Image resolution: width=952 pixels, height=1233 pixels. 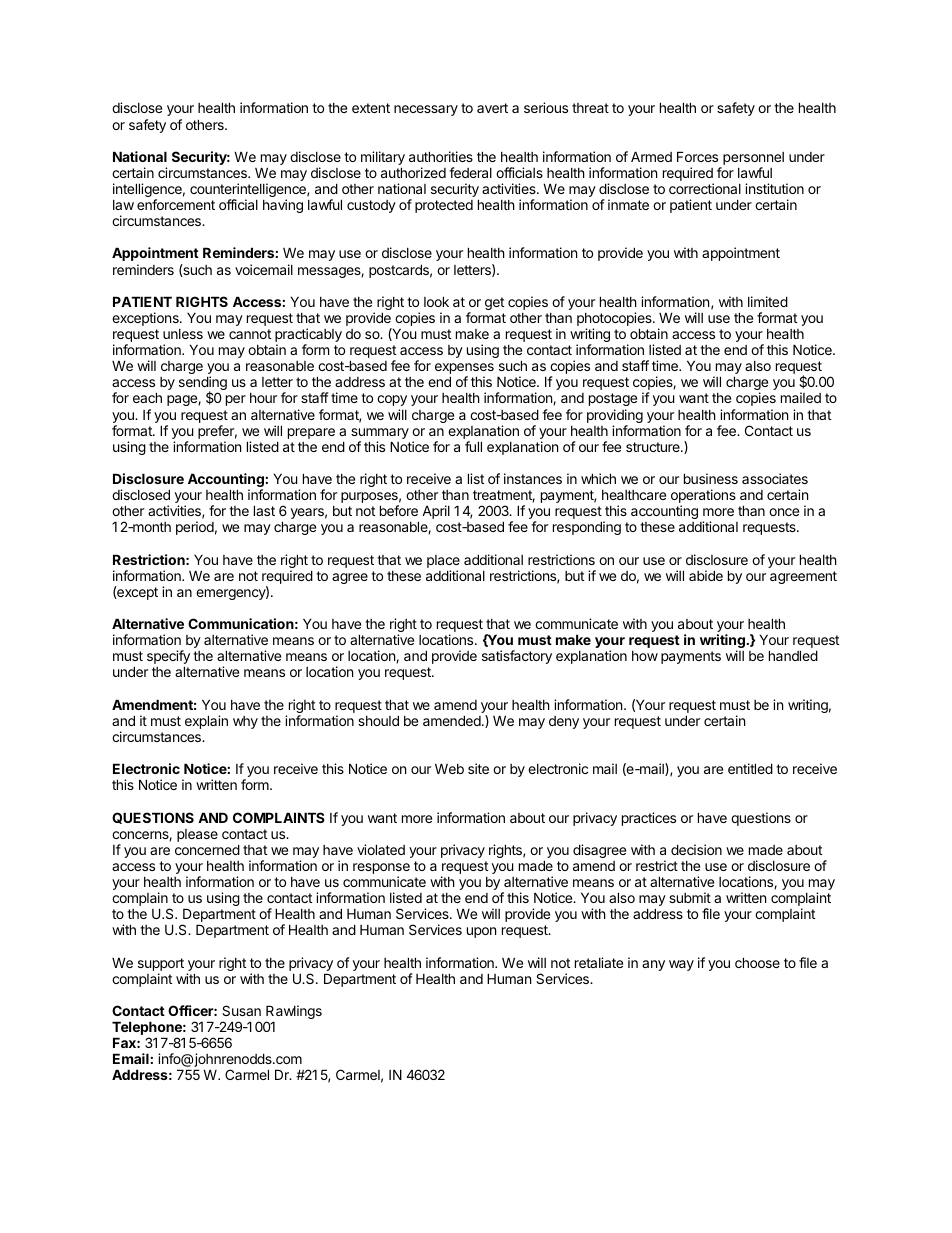 What do you see at coordinates (241, 1010) in the page?
I see `Susan` at bounding box center [241, 1010].
